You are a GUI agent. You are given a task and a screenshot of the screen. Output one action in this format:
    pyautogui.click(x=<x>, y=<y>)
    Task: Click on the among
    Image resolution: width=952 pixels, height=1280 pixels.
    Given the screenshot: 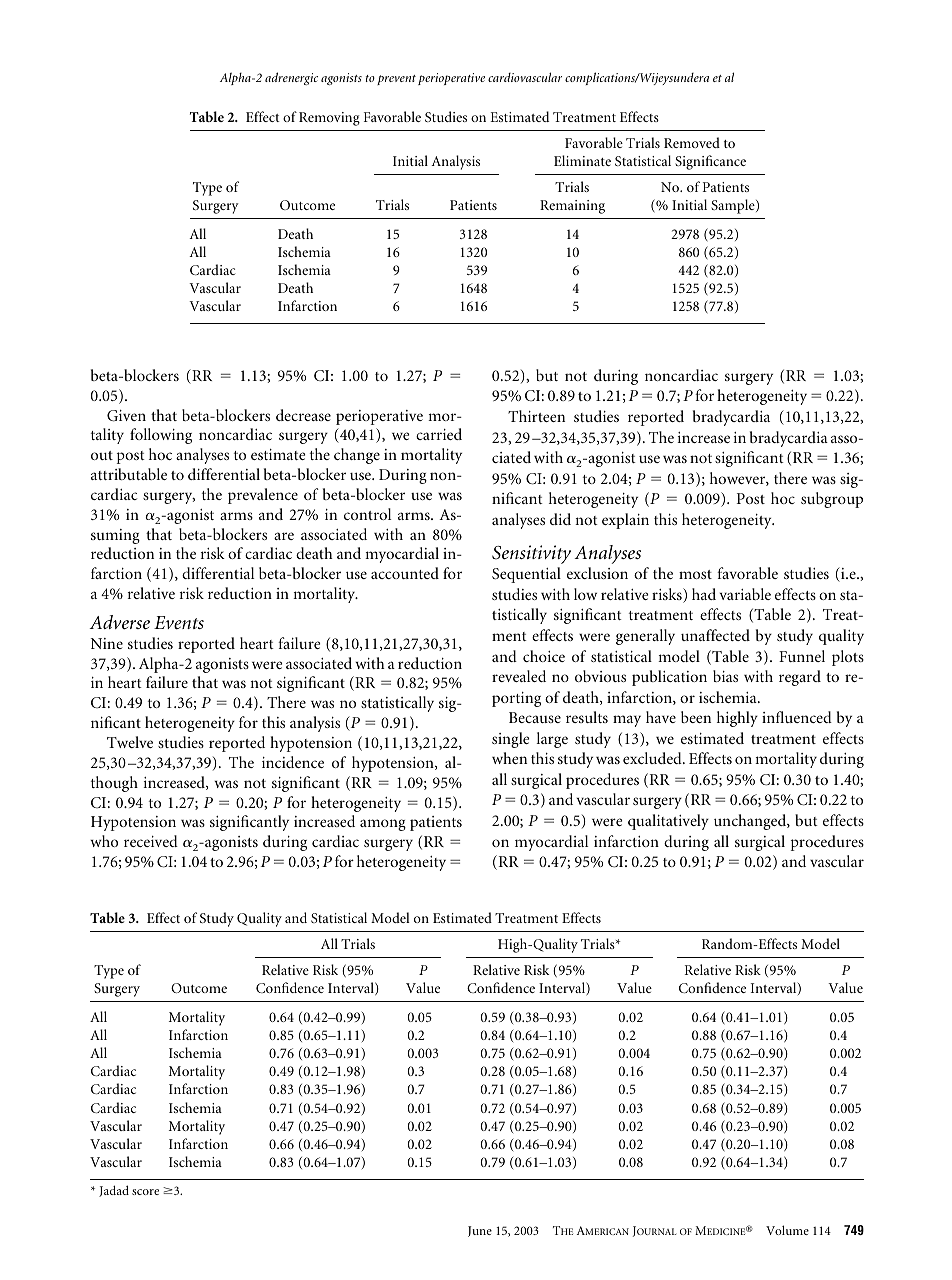 What is the action you would take?
    pyautogui.click(x=383, y=825)
